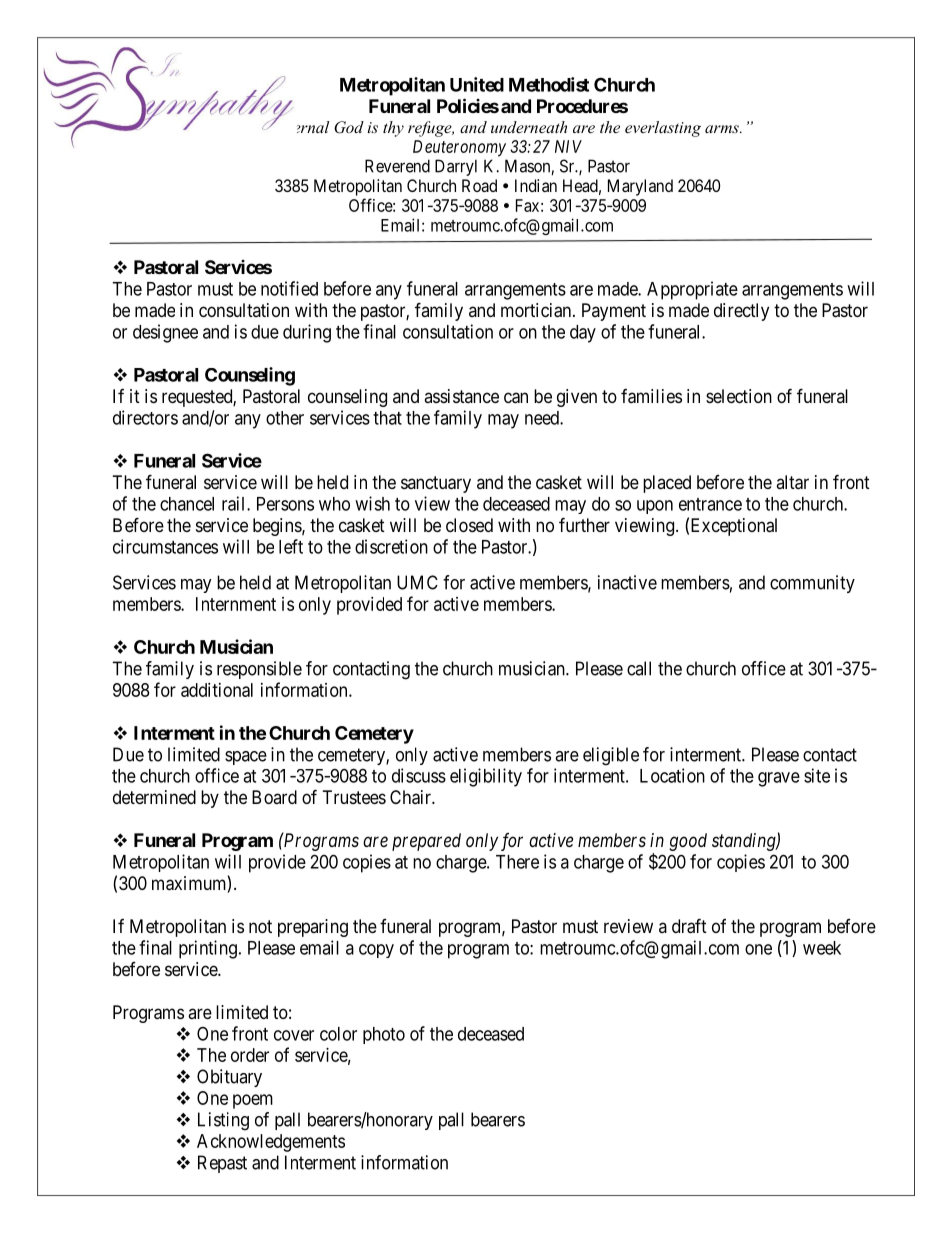  What do you see at coordinates (236, 604) in the screenshot?
I see `Internment` at bounding box center [236, 604].
